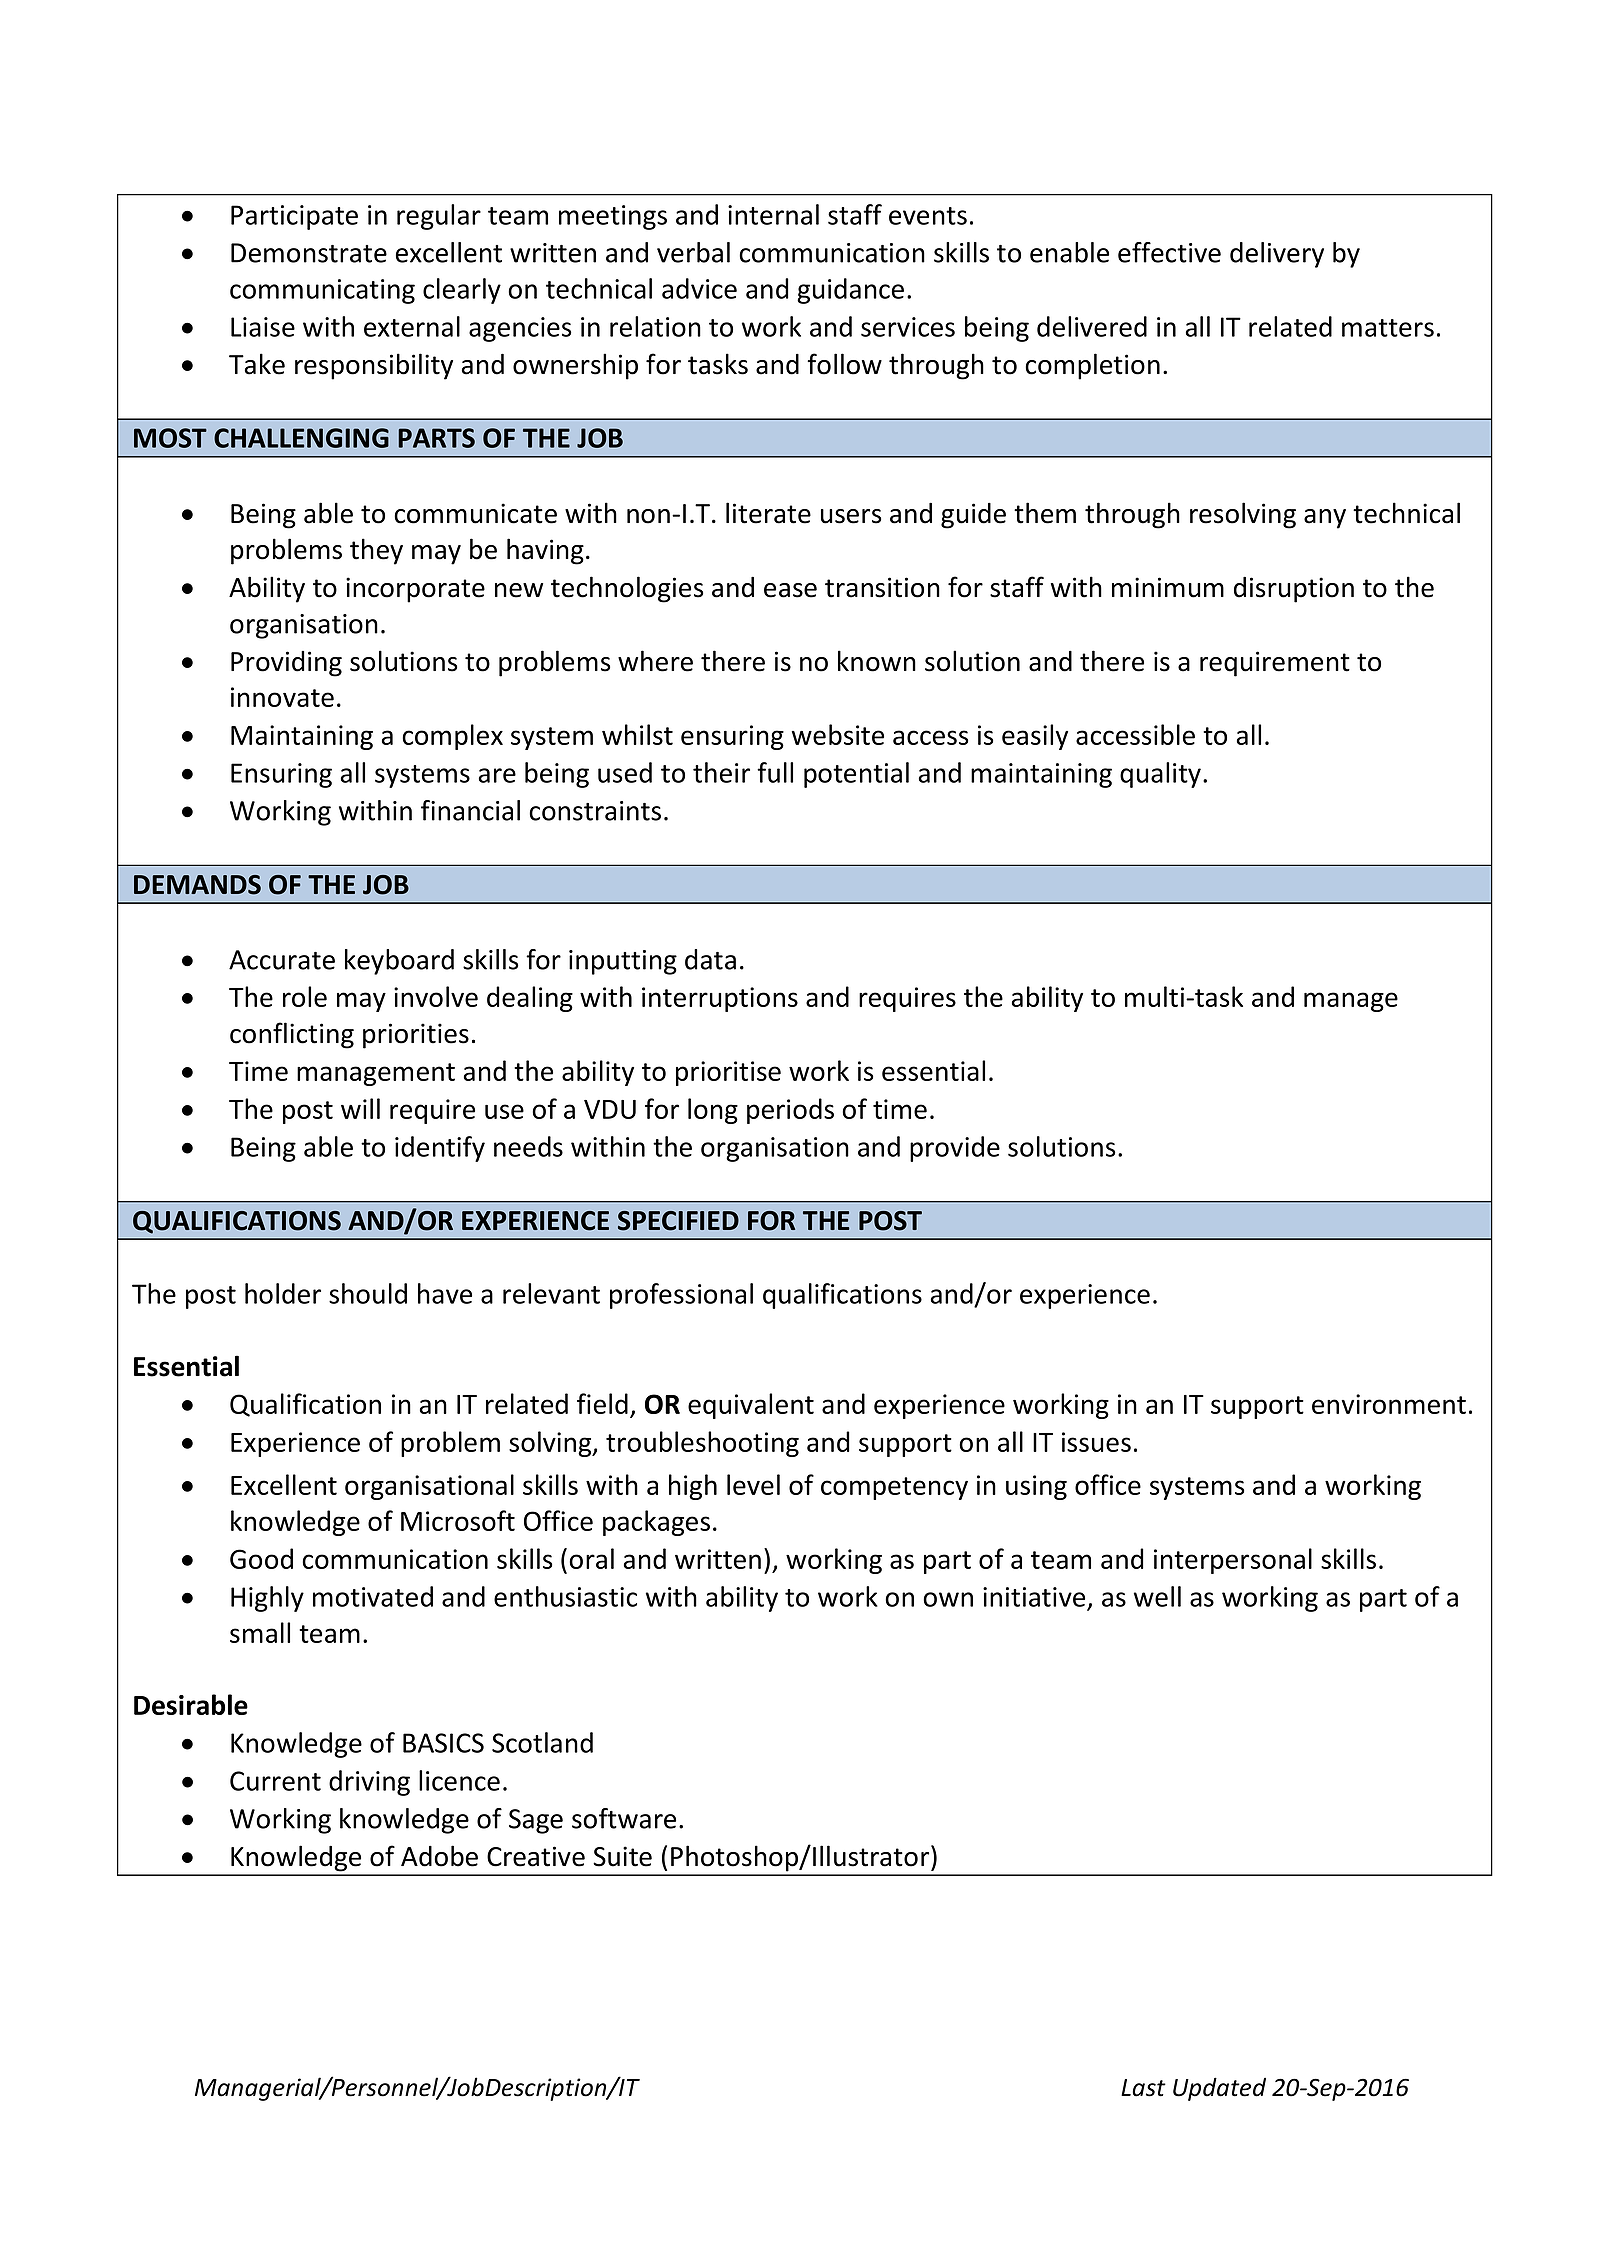 The image size is (1603, 2268). Describe the element at coordinates (622, 1856) in the screenshot. I see `Suite` at that location.
